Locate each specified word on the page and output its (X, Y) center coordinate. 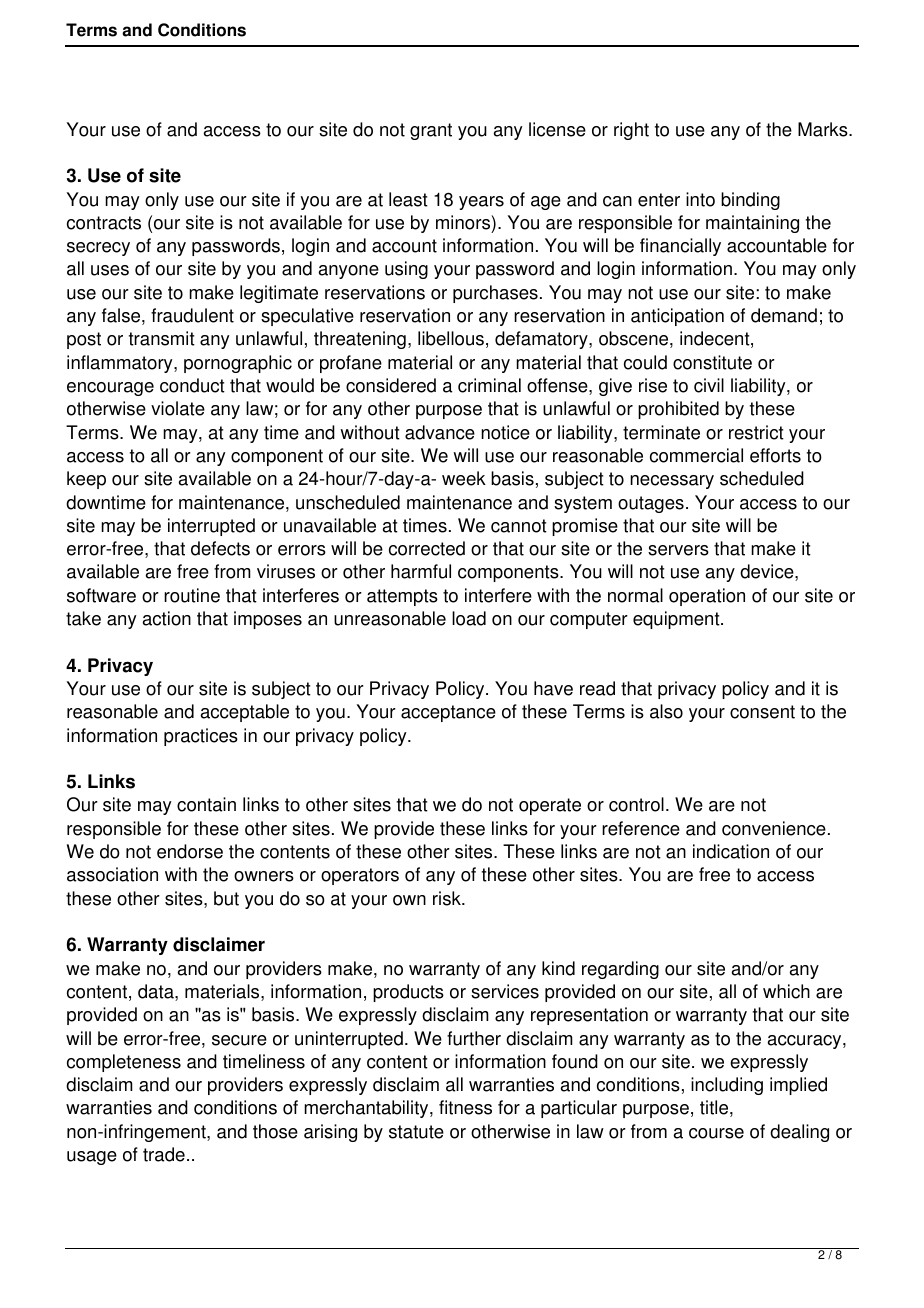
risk (448, 898)
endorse (190, 851)
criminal (489, 385)
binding (750, 201)
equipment (677, 620)
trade (164, 1154)
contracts (104, 223)
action (167, 618)
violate (178, 408)
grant (431, 131)
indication (731, 851)
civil (709, 385)
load (469, 618)
